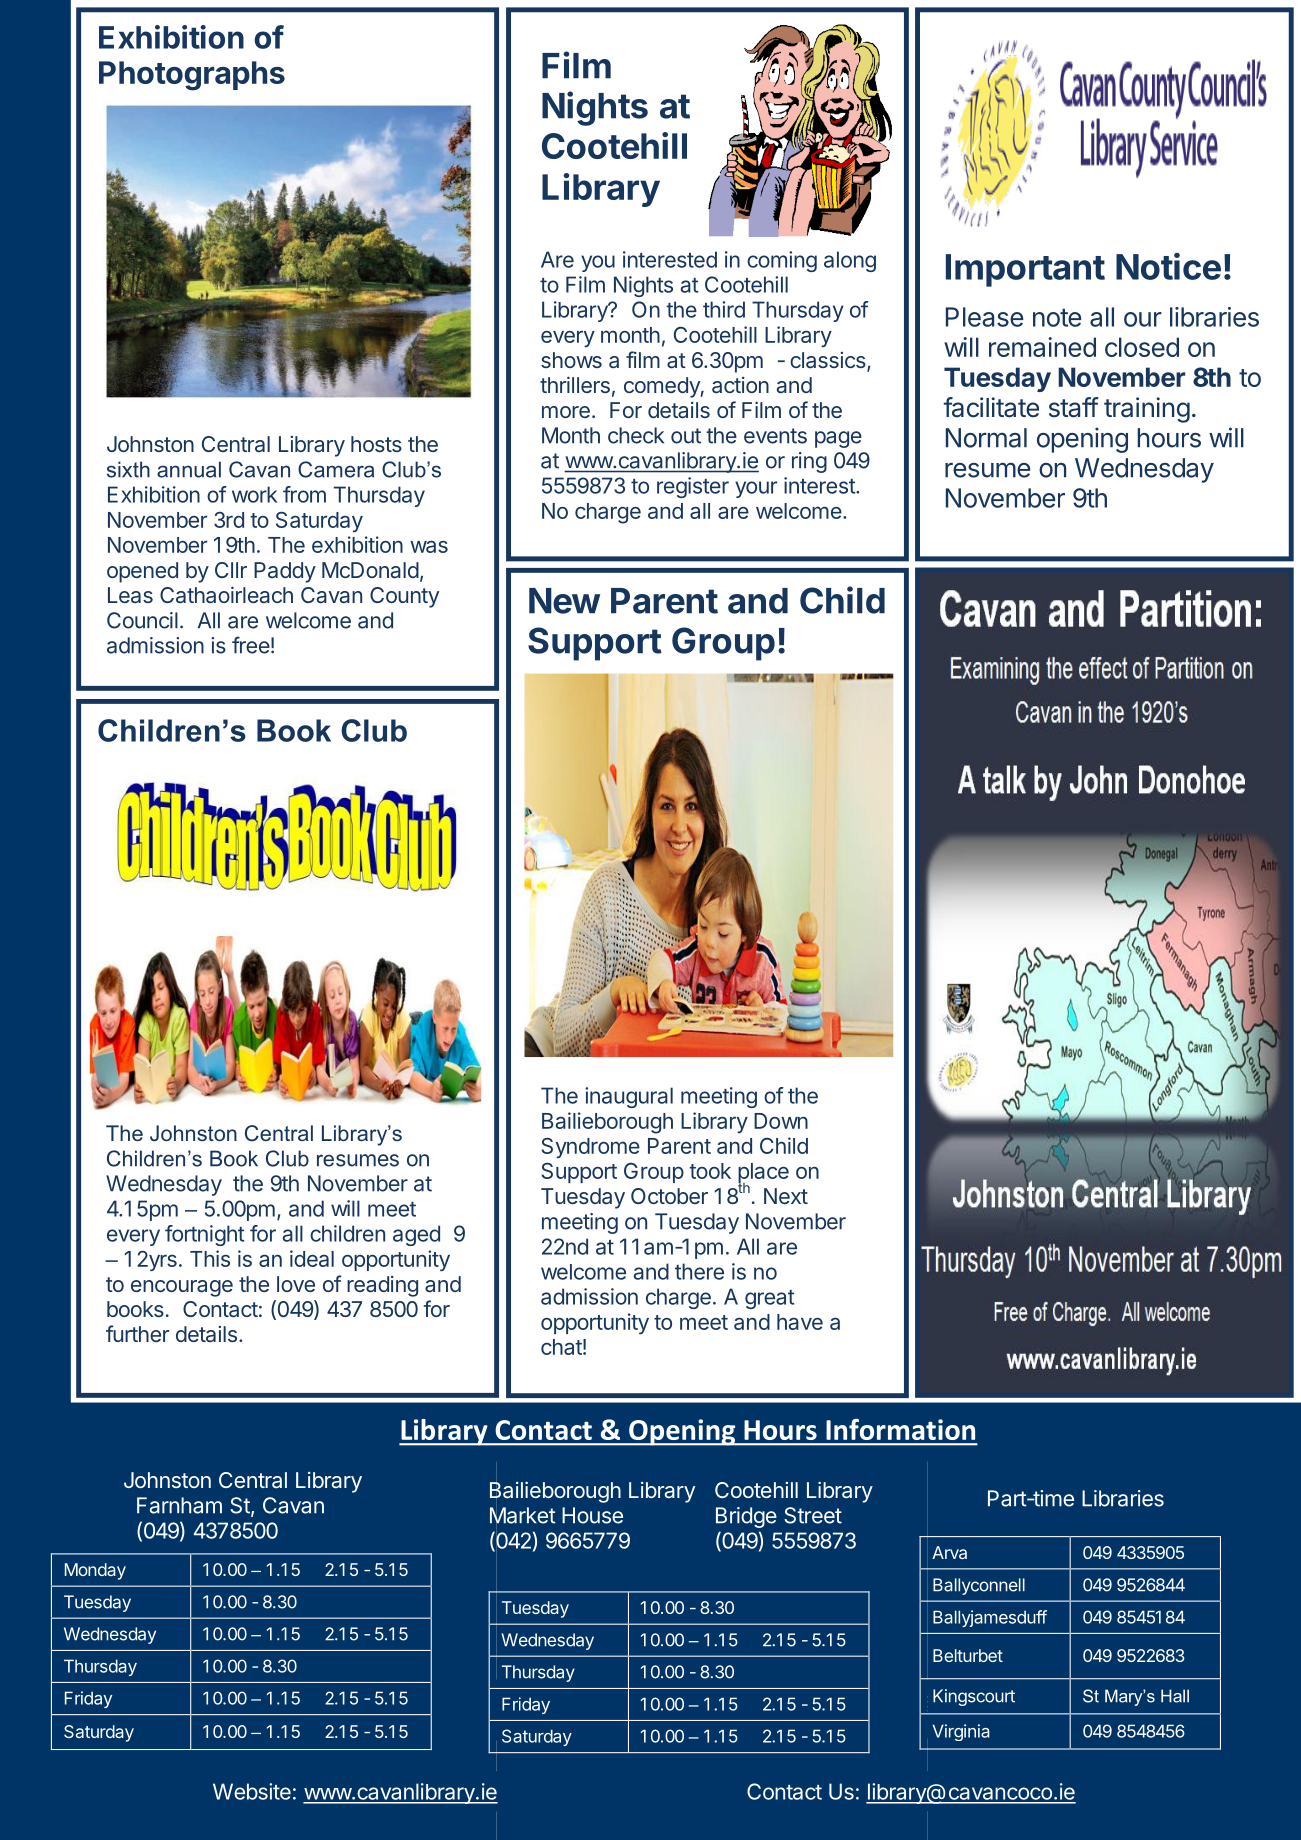 This screenshot has height=1840, width=1301. I want to click on Monday, so click(95, 1571).
